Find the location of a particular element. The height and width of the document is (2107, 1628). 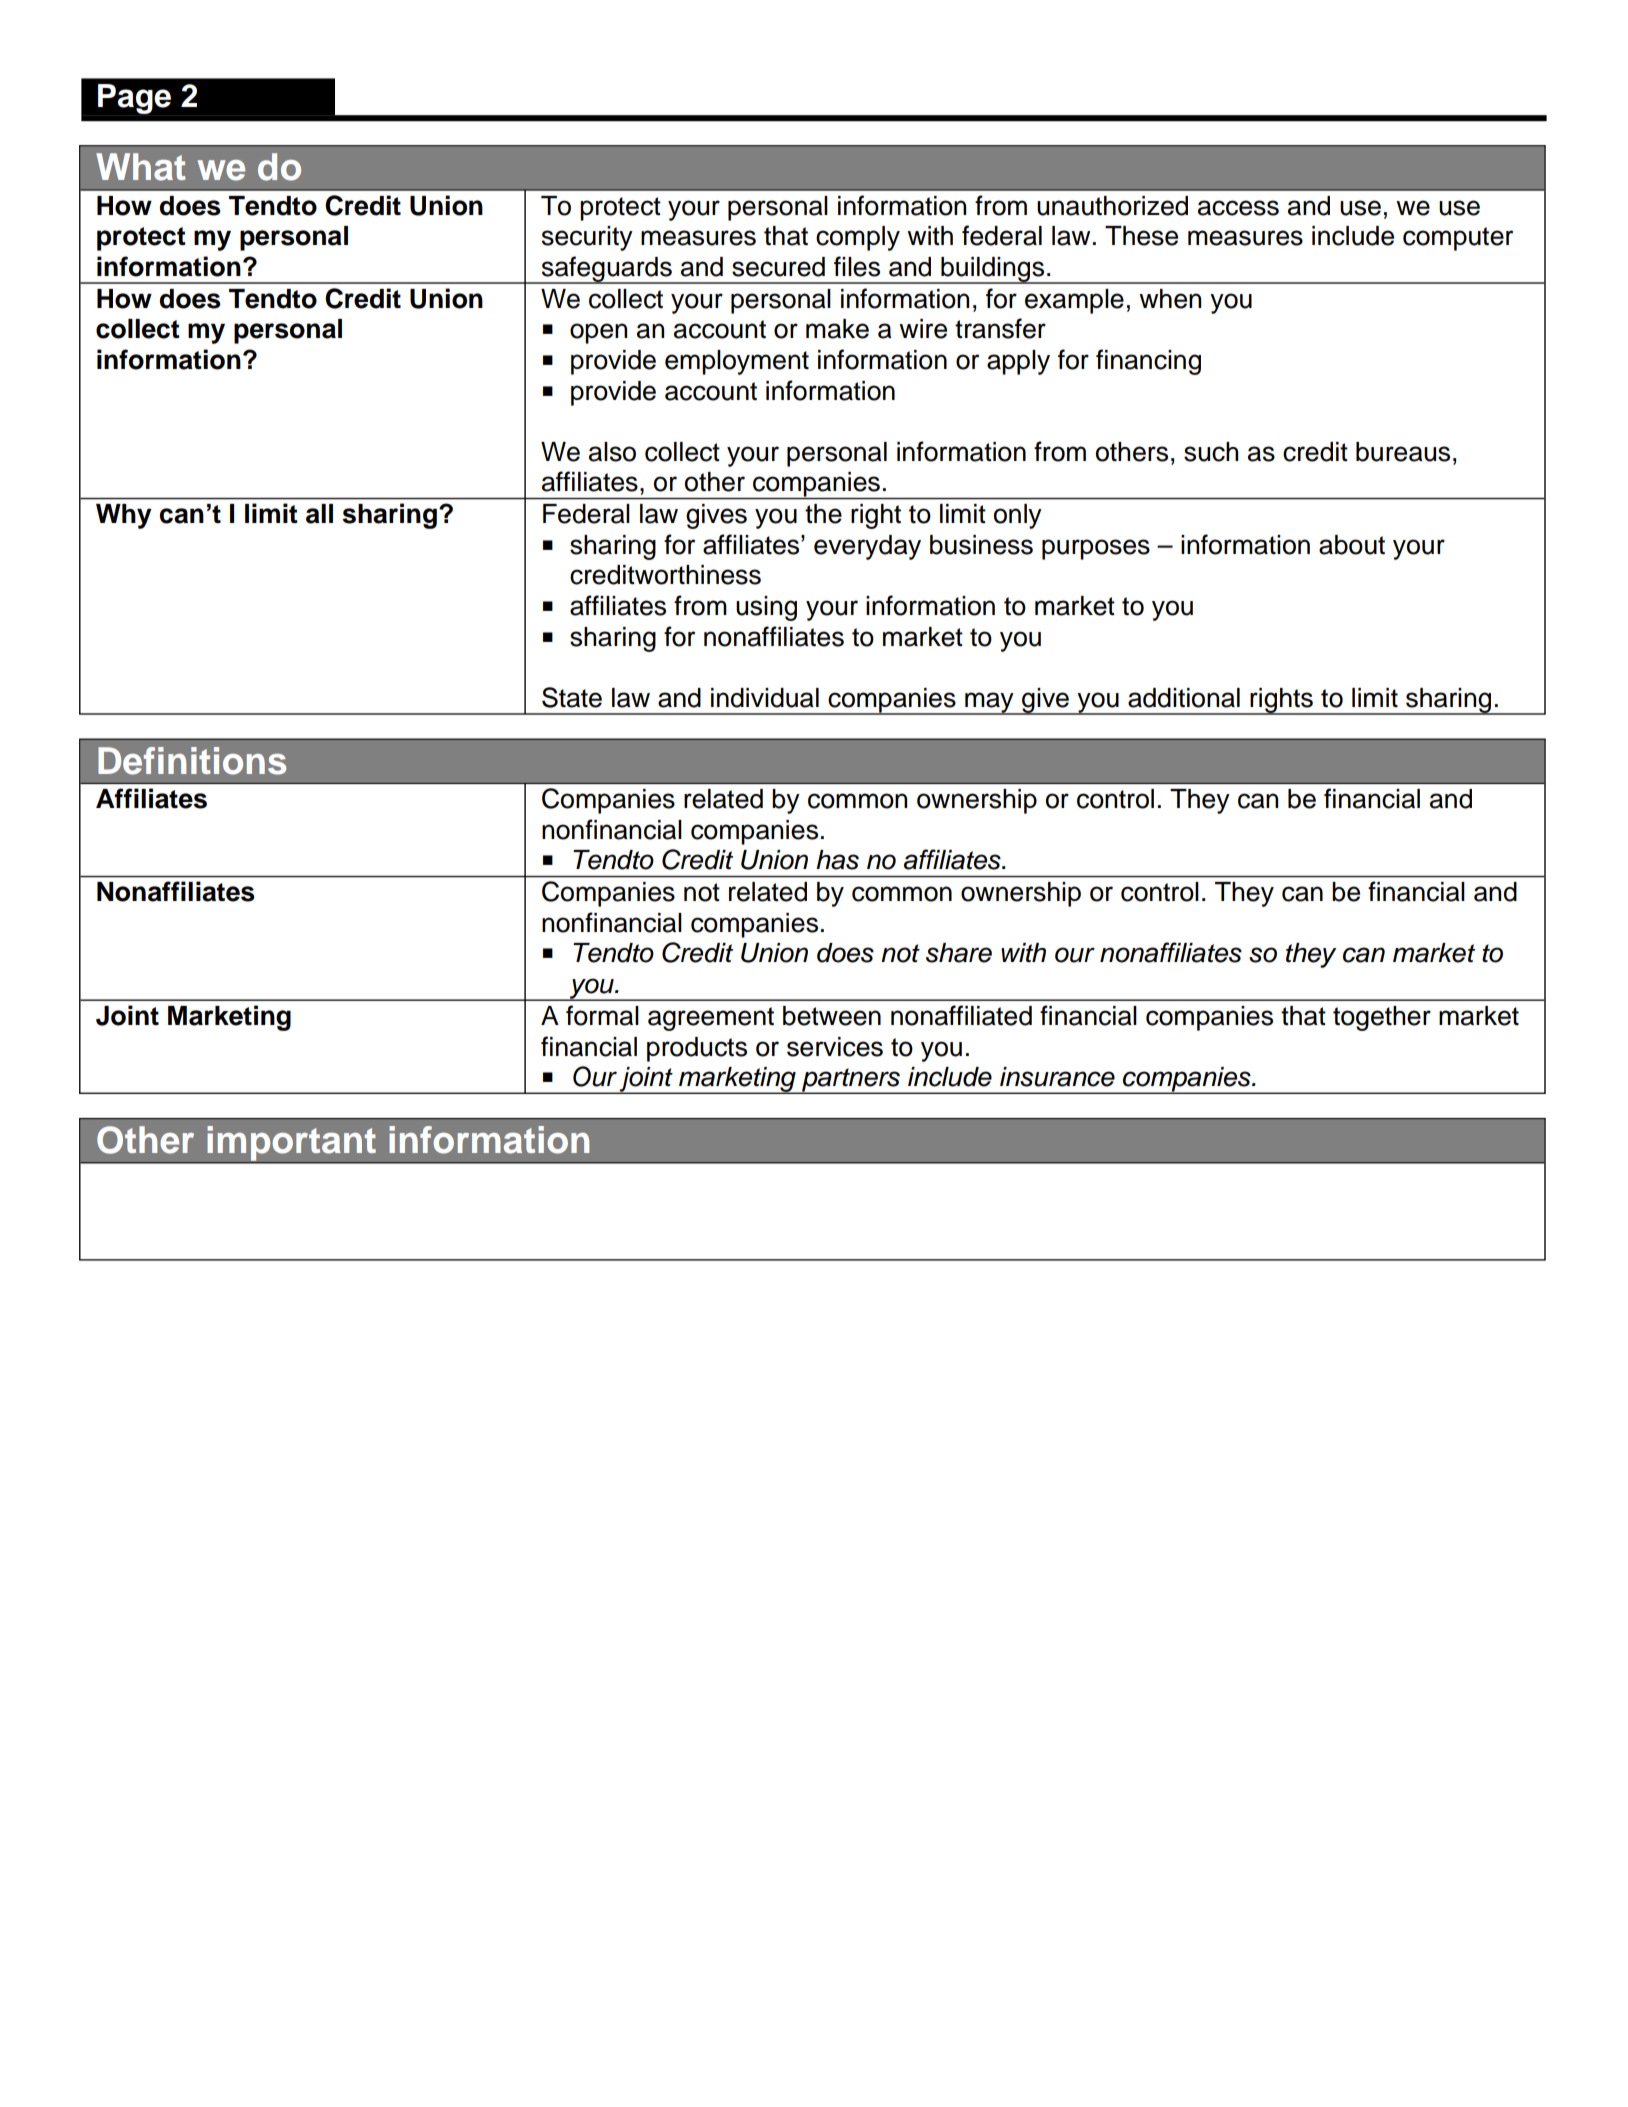

Page is located at coordinates (134, 99).
